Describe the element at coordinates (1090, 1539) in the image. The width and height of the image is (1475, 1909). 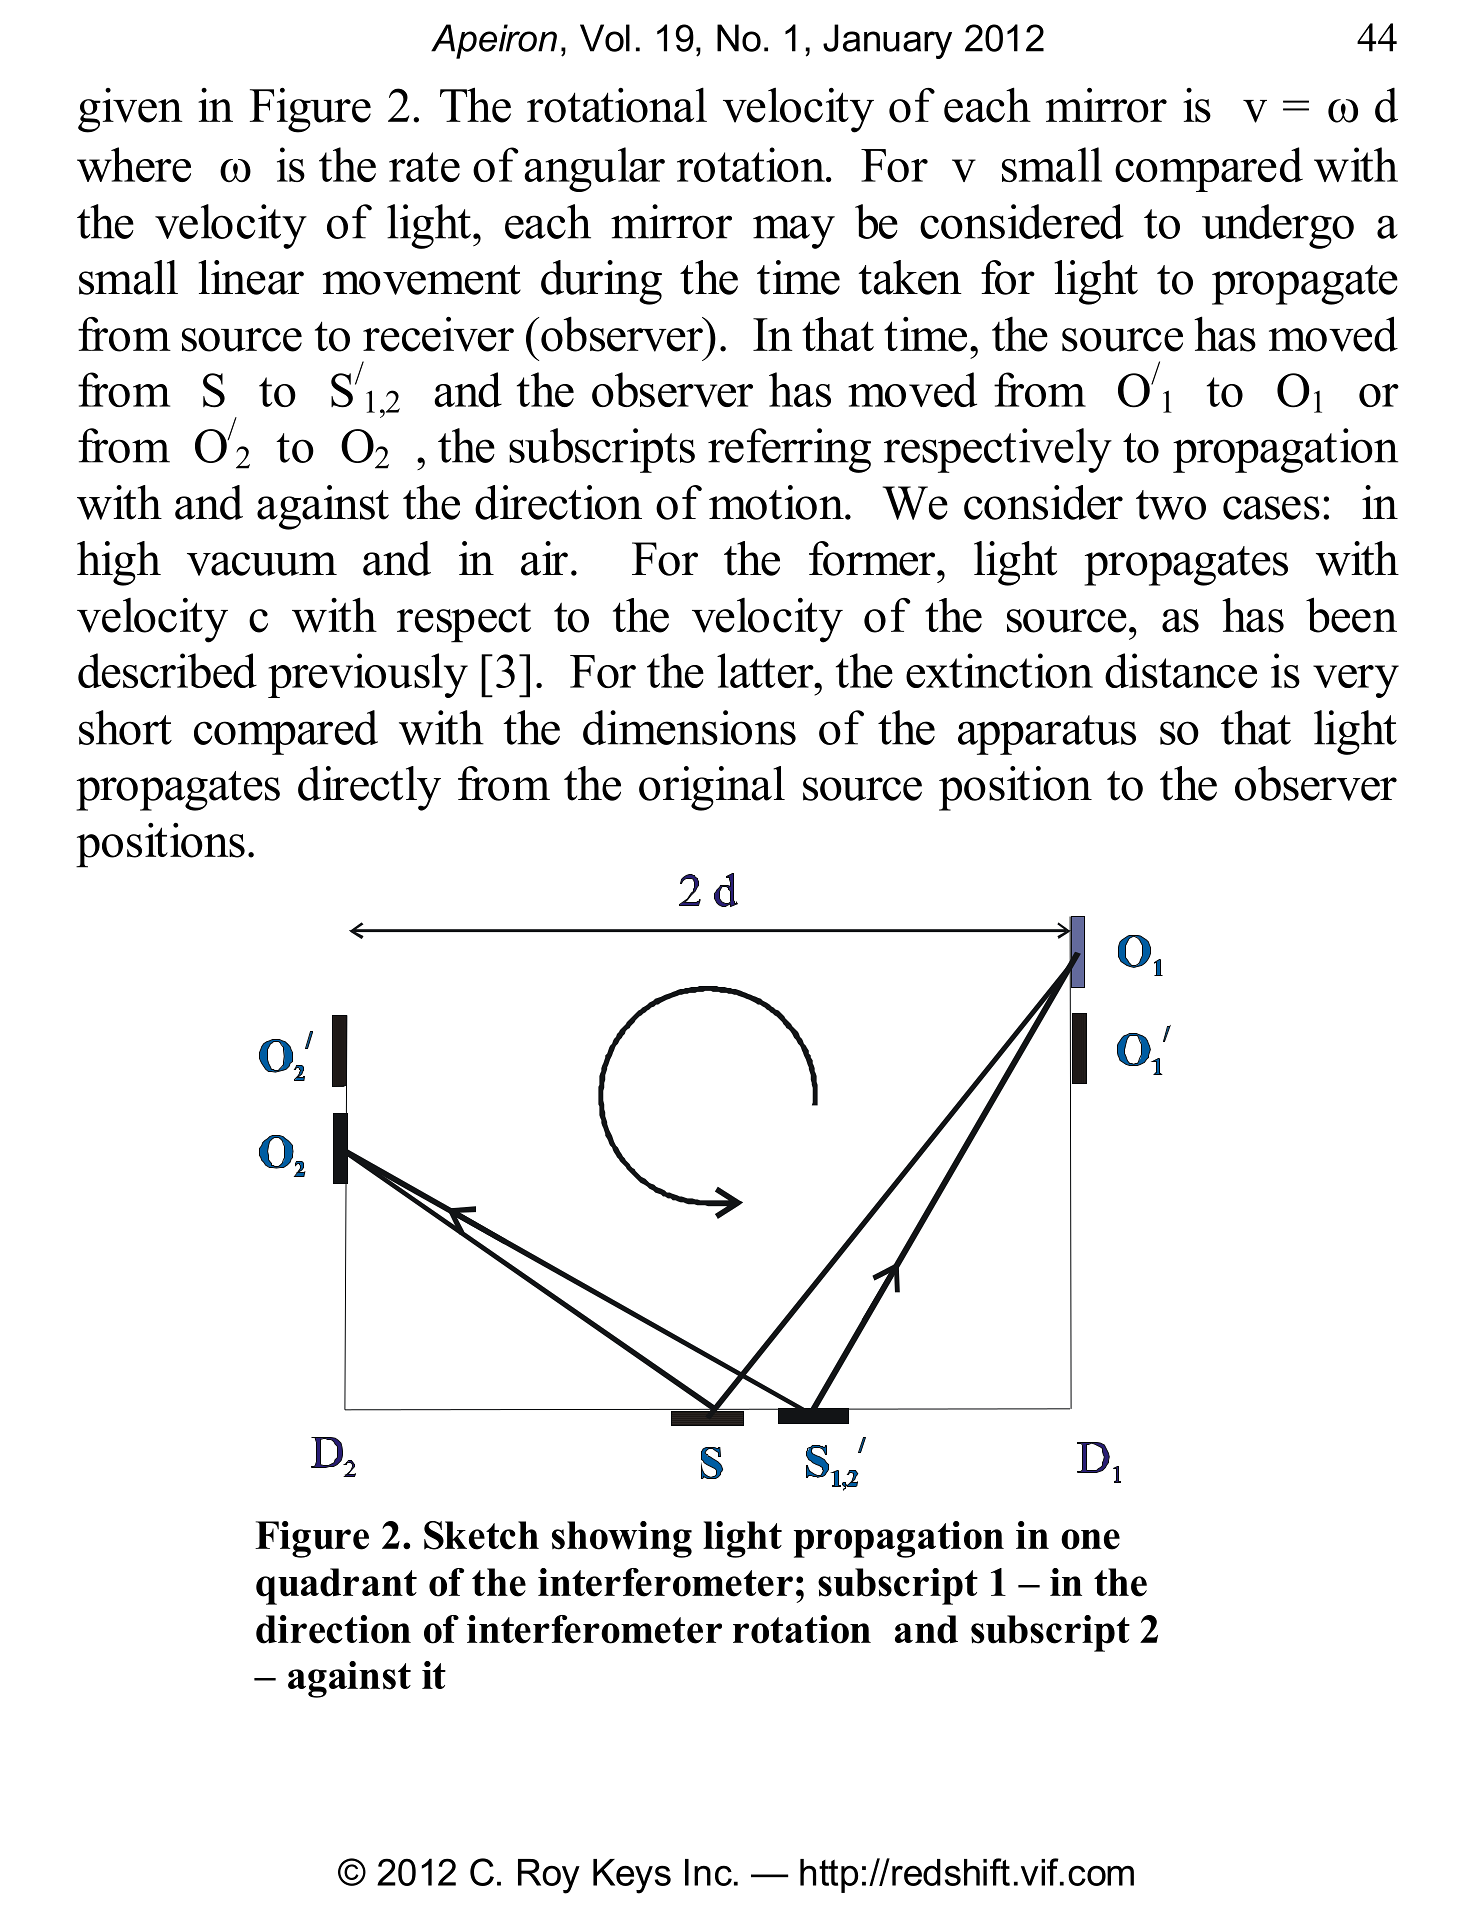
I see `one` at that location.
